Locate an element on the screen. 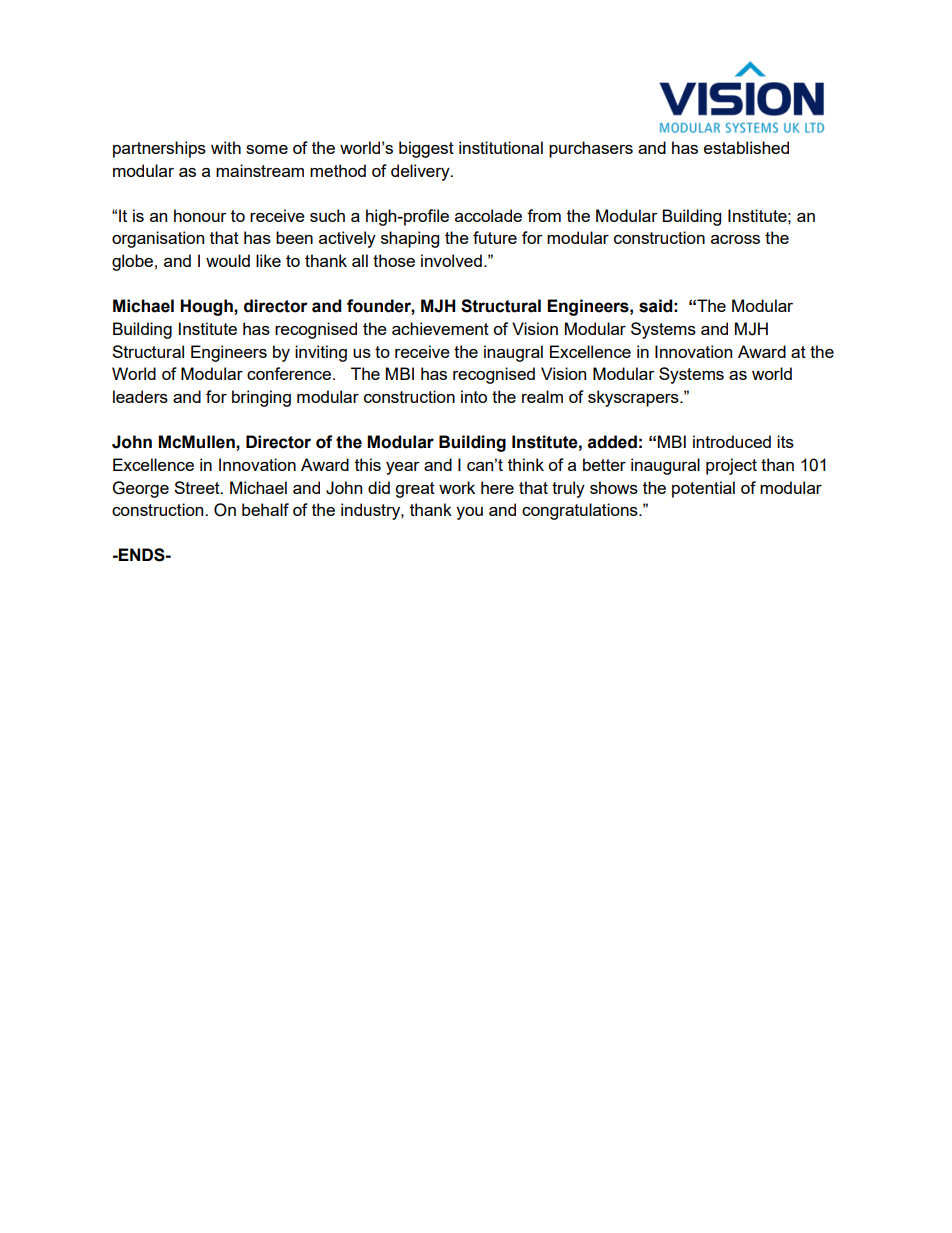  skyscrapers is located at coordinates (634, 398).
